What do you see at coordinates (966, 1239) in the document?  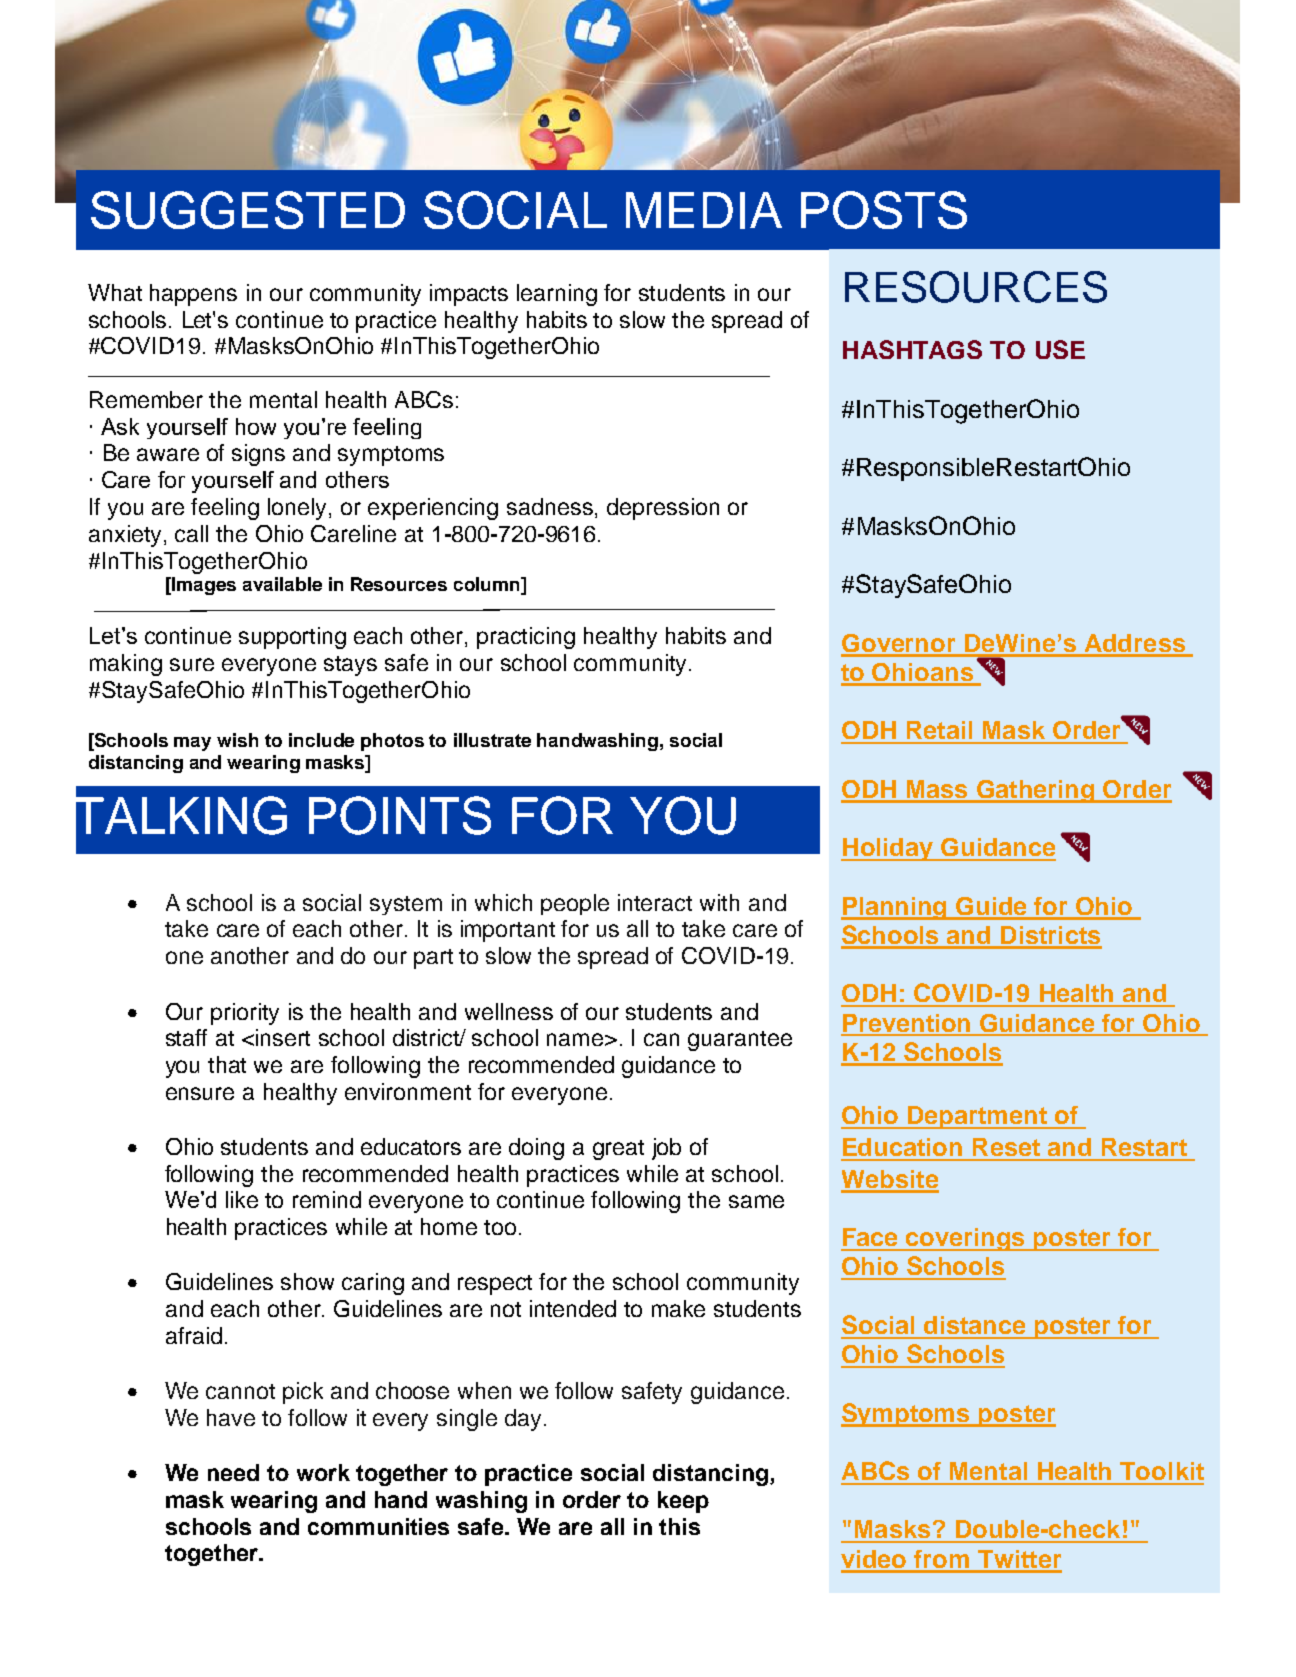 I see `coverings` at bounding box center [966, 1239].
